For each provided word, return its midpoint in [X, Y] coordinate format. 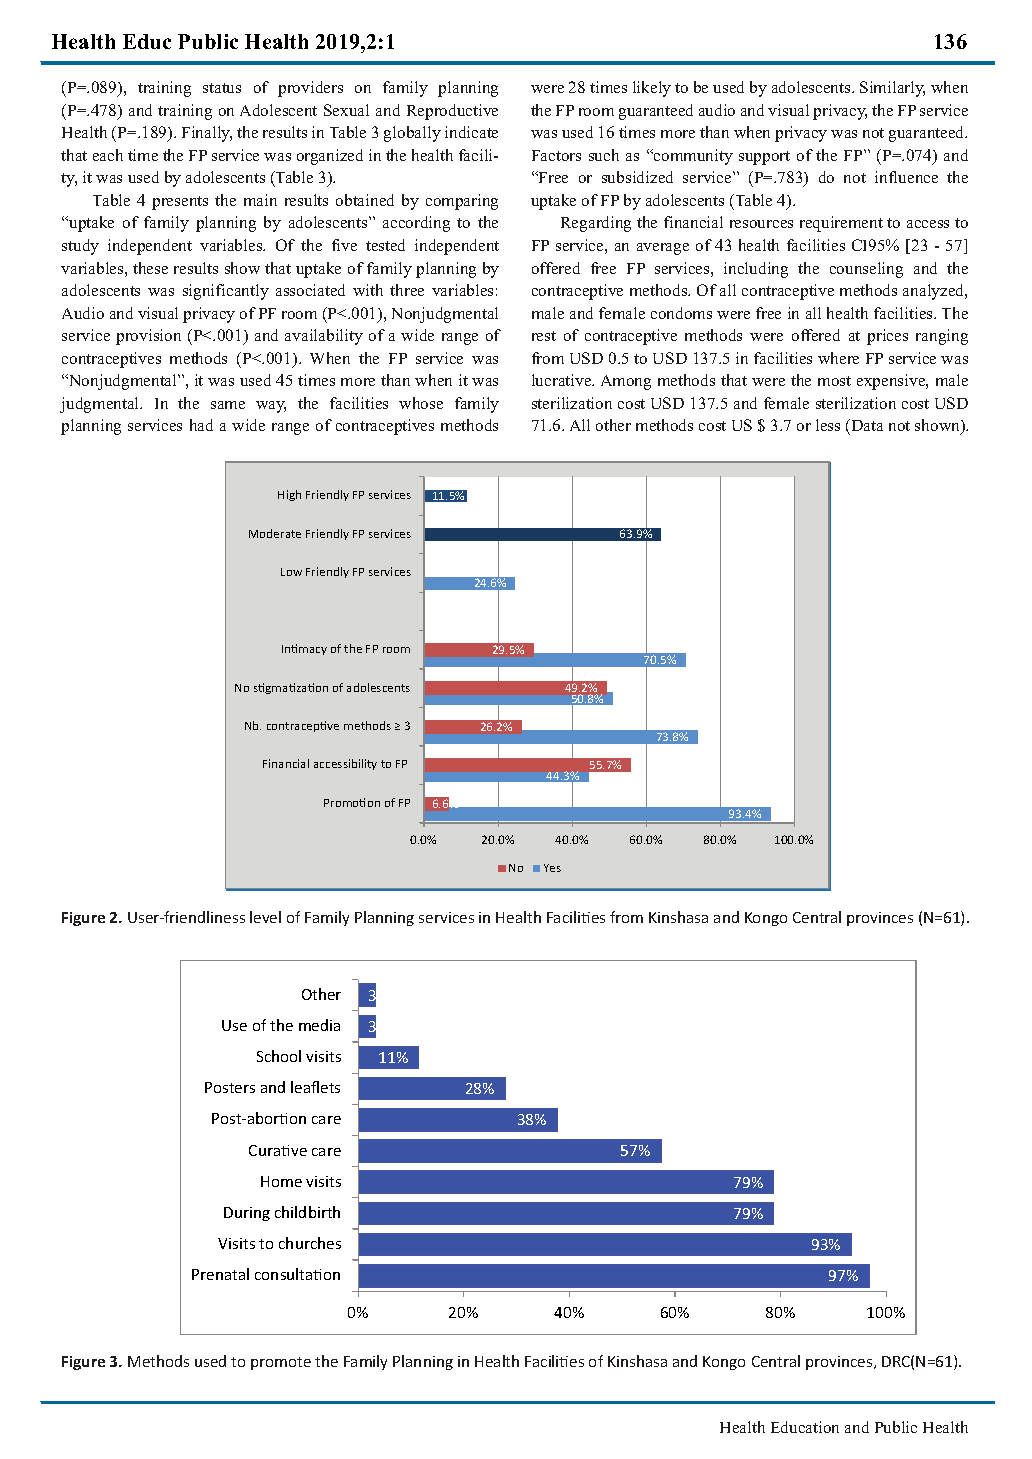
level [265, 917]
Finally [207, 134]
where [838, 358]
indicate [471, 132]
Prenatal [220, 1274]
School [279, 1056]
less [828, 425]
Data [866, 425]
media [319, 1025]
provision [148, 337]
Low [291, 572]
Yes [552, 868]
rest [544, 336]
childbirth [307, 1212]
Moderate [275, 533]
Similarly [892, 89]
